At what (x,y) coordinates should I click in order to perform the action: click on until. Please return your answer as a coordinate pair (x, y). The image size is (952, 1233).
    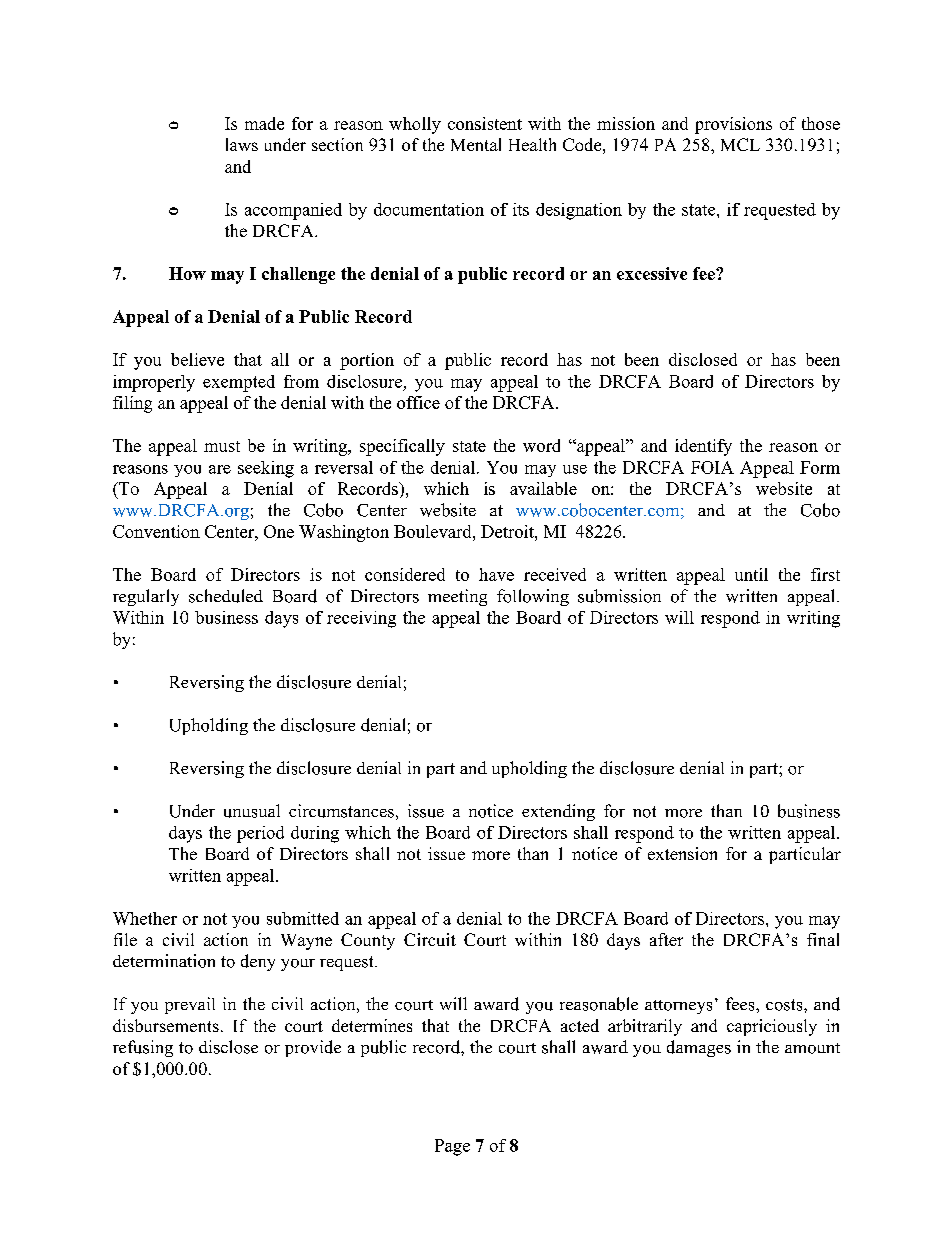
    Looking at the image, I should click on (751, 574).
